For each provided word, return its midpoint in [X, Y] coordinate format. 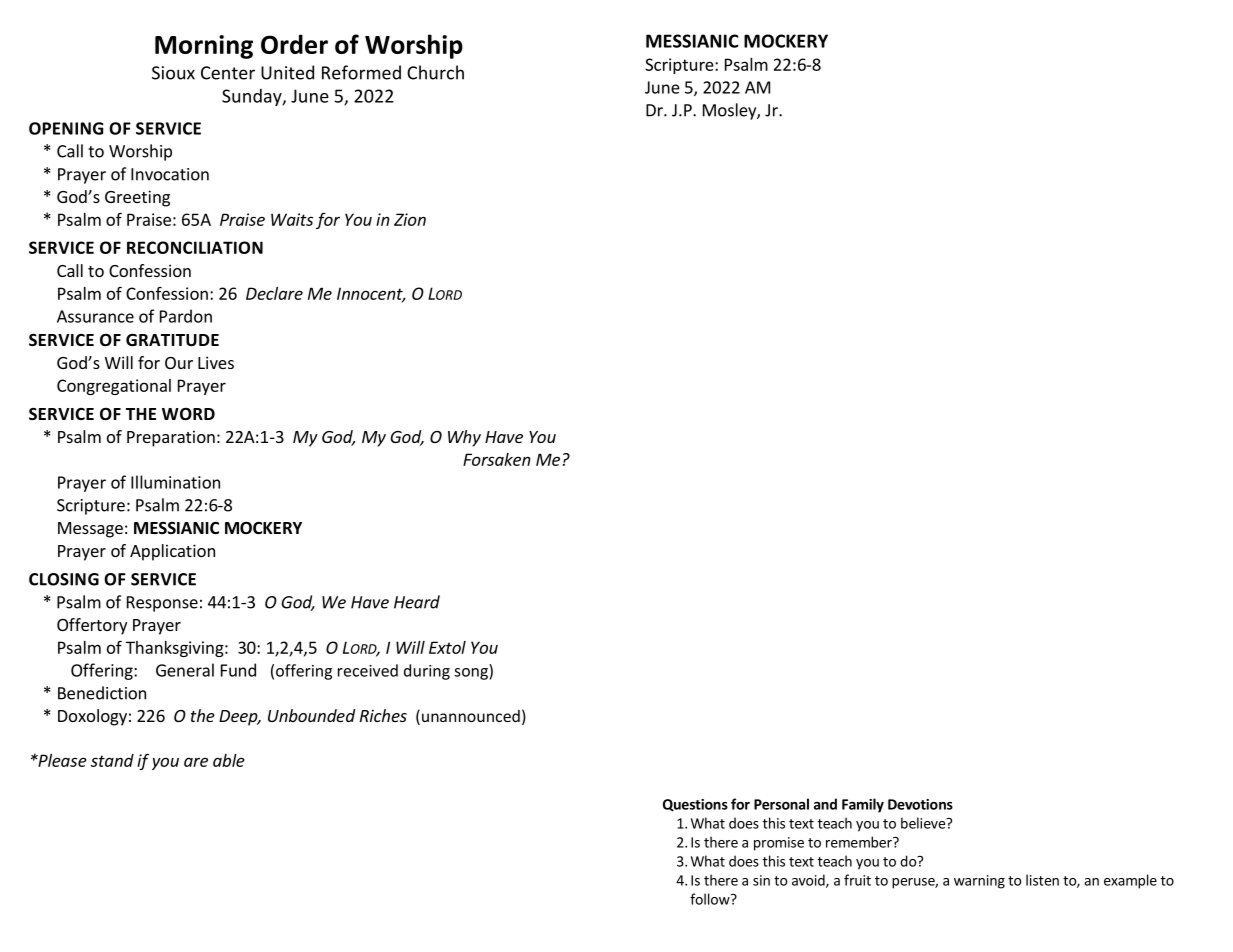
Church [435, 72]
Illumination [175, 482]
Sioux [173, 73]
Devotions [920, 804]
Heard [417, 602]
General [185, 670]
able [229, 760]
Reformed [361, 72]
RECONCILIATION [195, 247]
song [472, 674]
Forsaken [497, 459]
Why [464, 438]
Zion [410, 219]
